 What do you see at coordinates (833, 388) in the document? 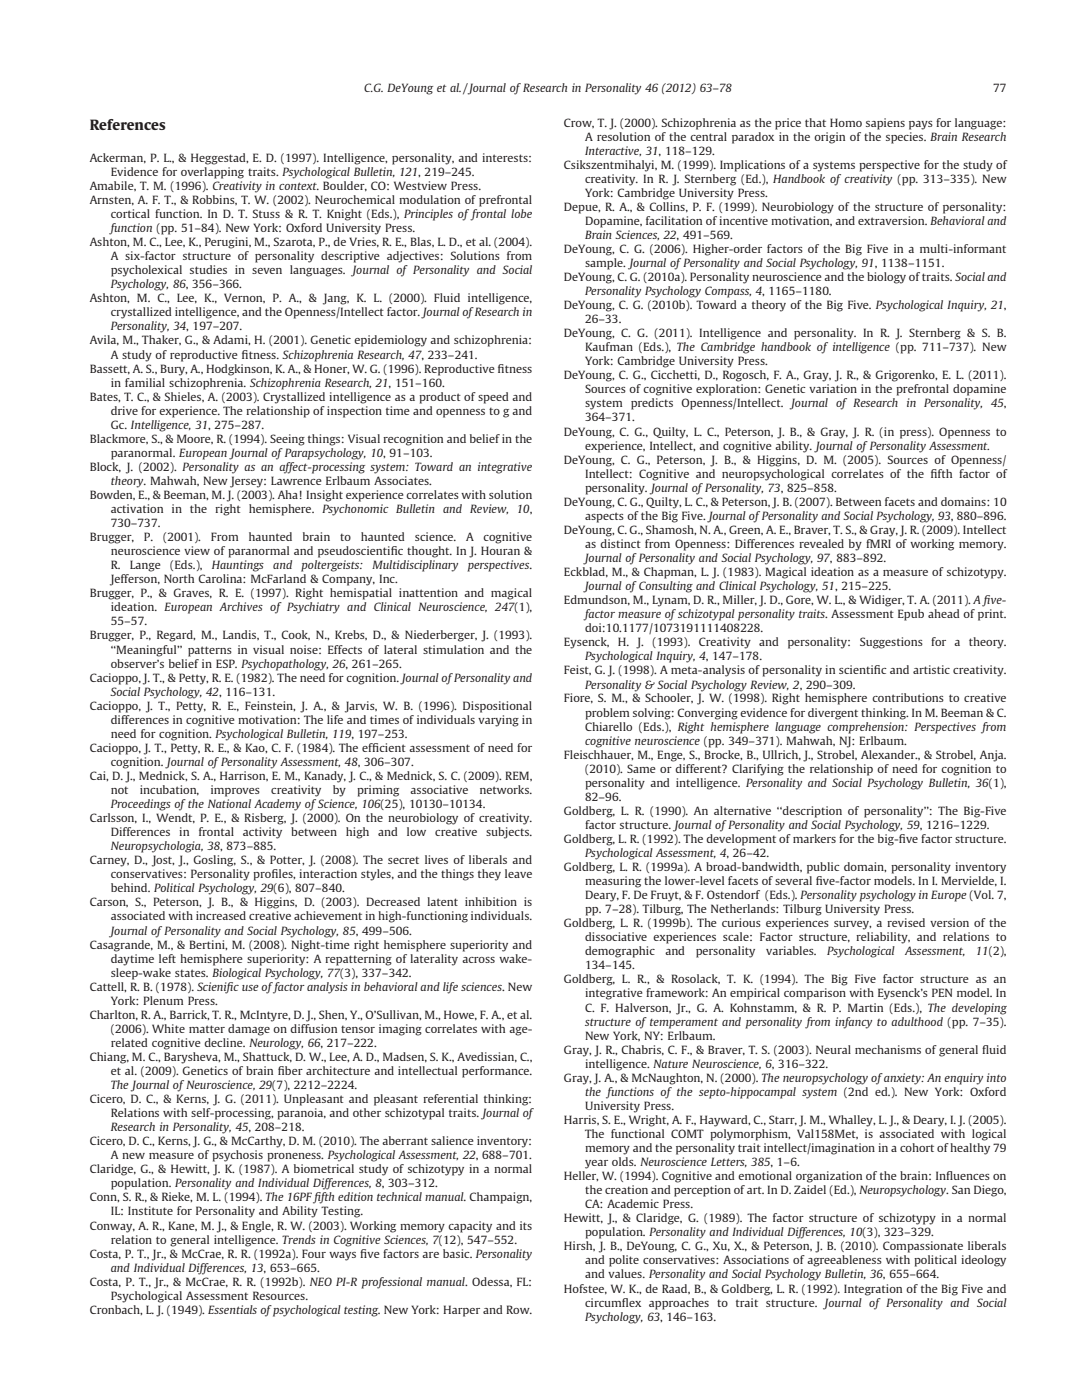
I see `variation` at bounding box center [833, 388].
